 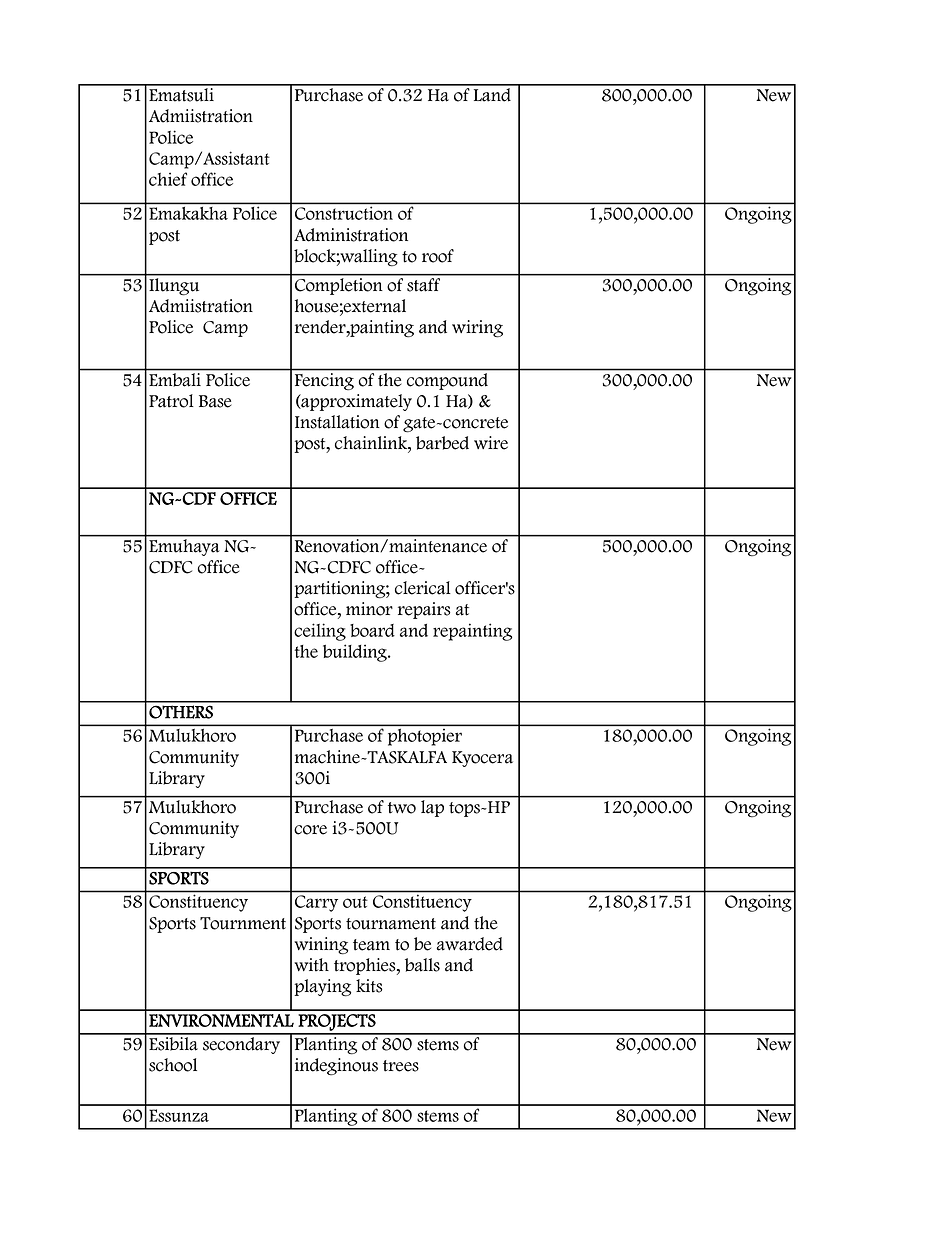 What do you see at coordinates (402, 808) in the screenshot?
I see `two` at bounding box center [402, 808].
